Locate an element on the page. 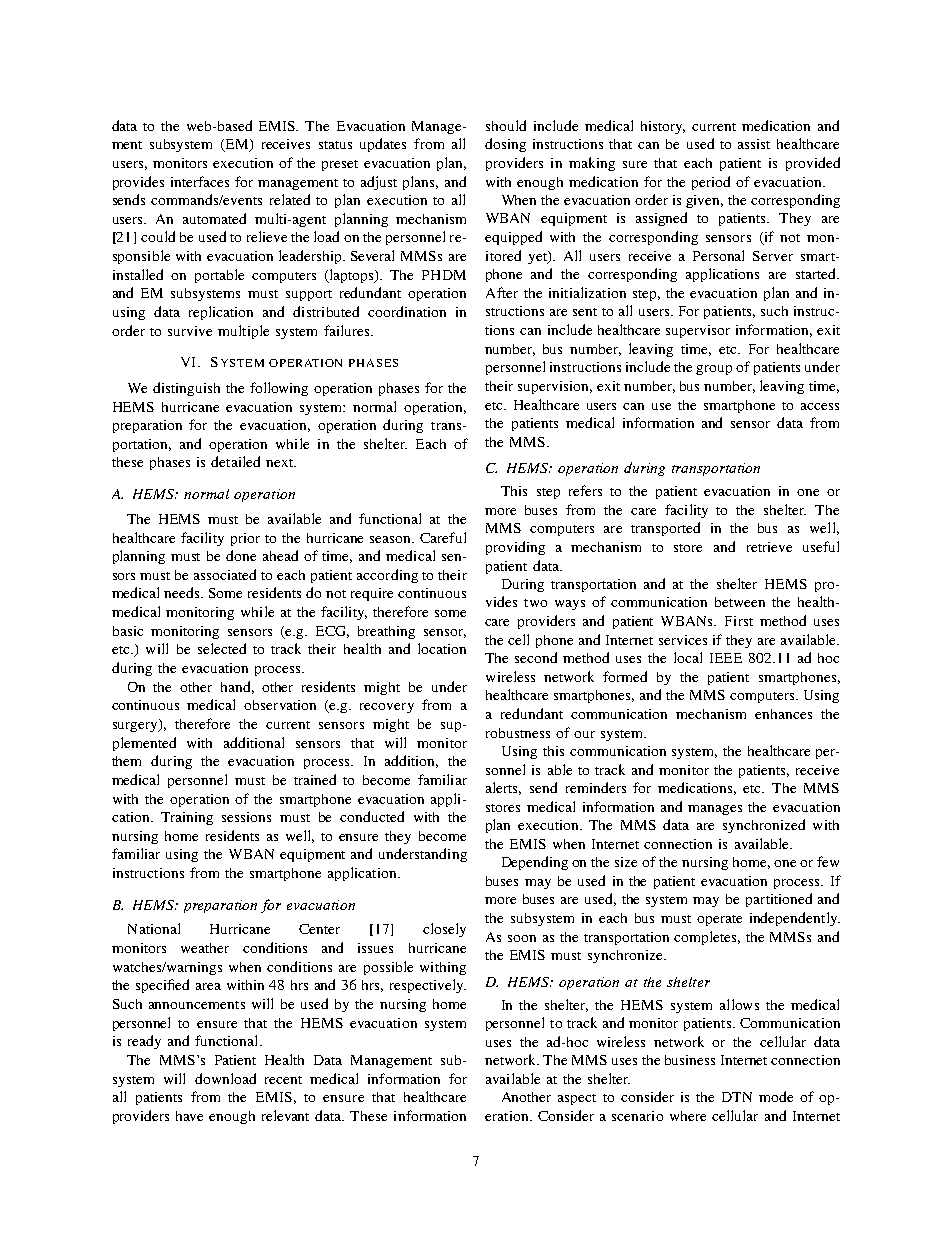  assist is located at coordinates (754, 144).
